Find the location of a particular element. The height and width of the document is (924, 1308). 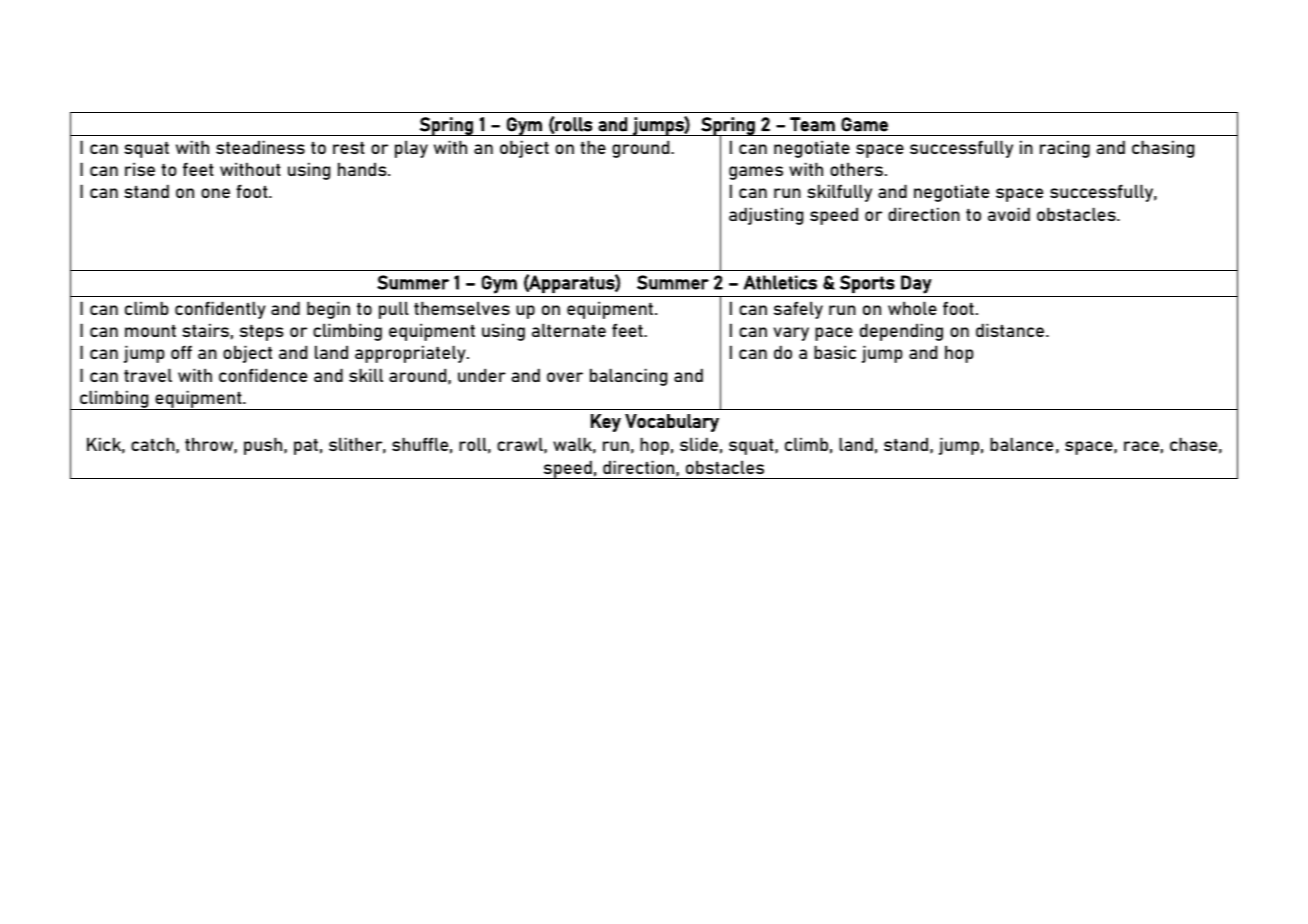

Athletics is located at coordinates (780, 282).
